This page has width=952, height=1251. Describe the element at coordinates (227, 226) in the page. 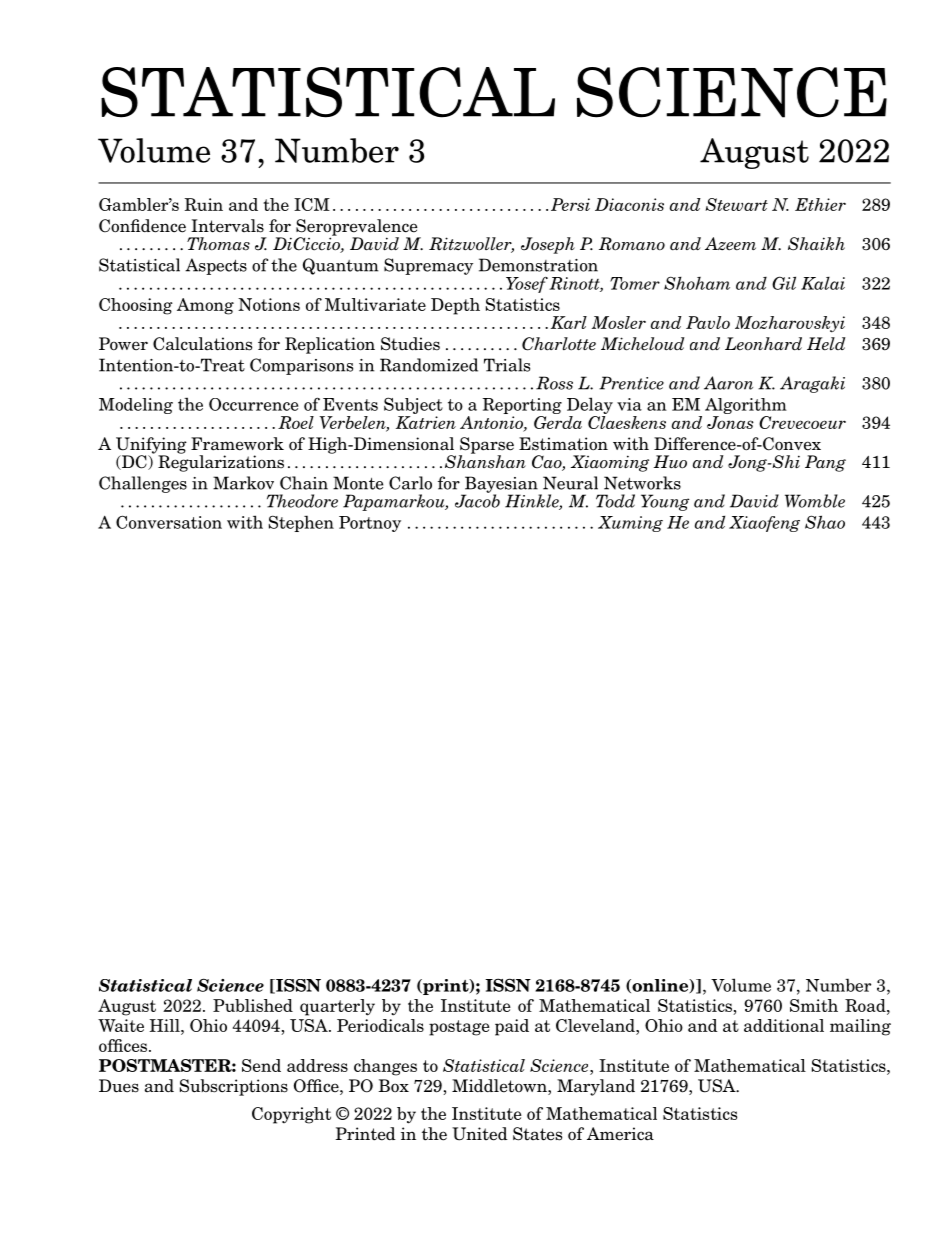

I see `Intervals` at that location.
